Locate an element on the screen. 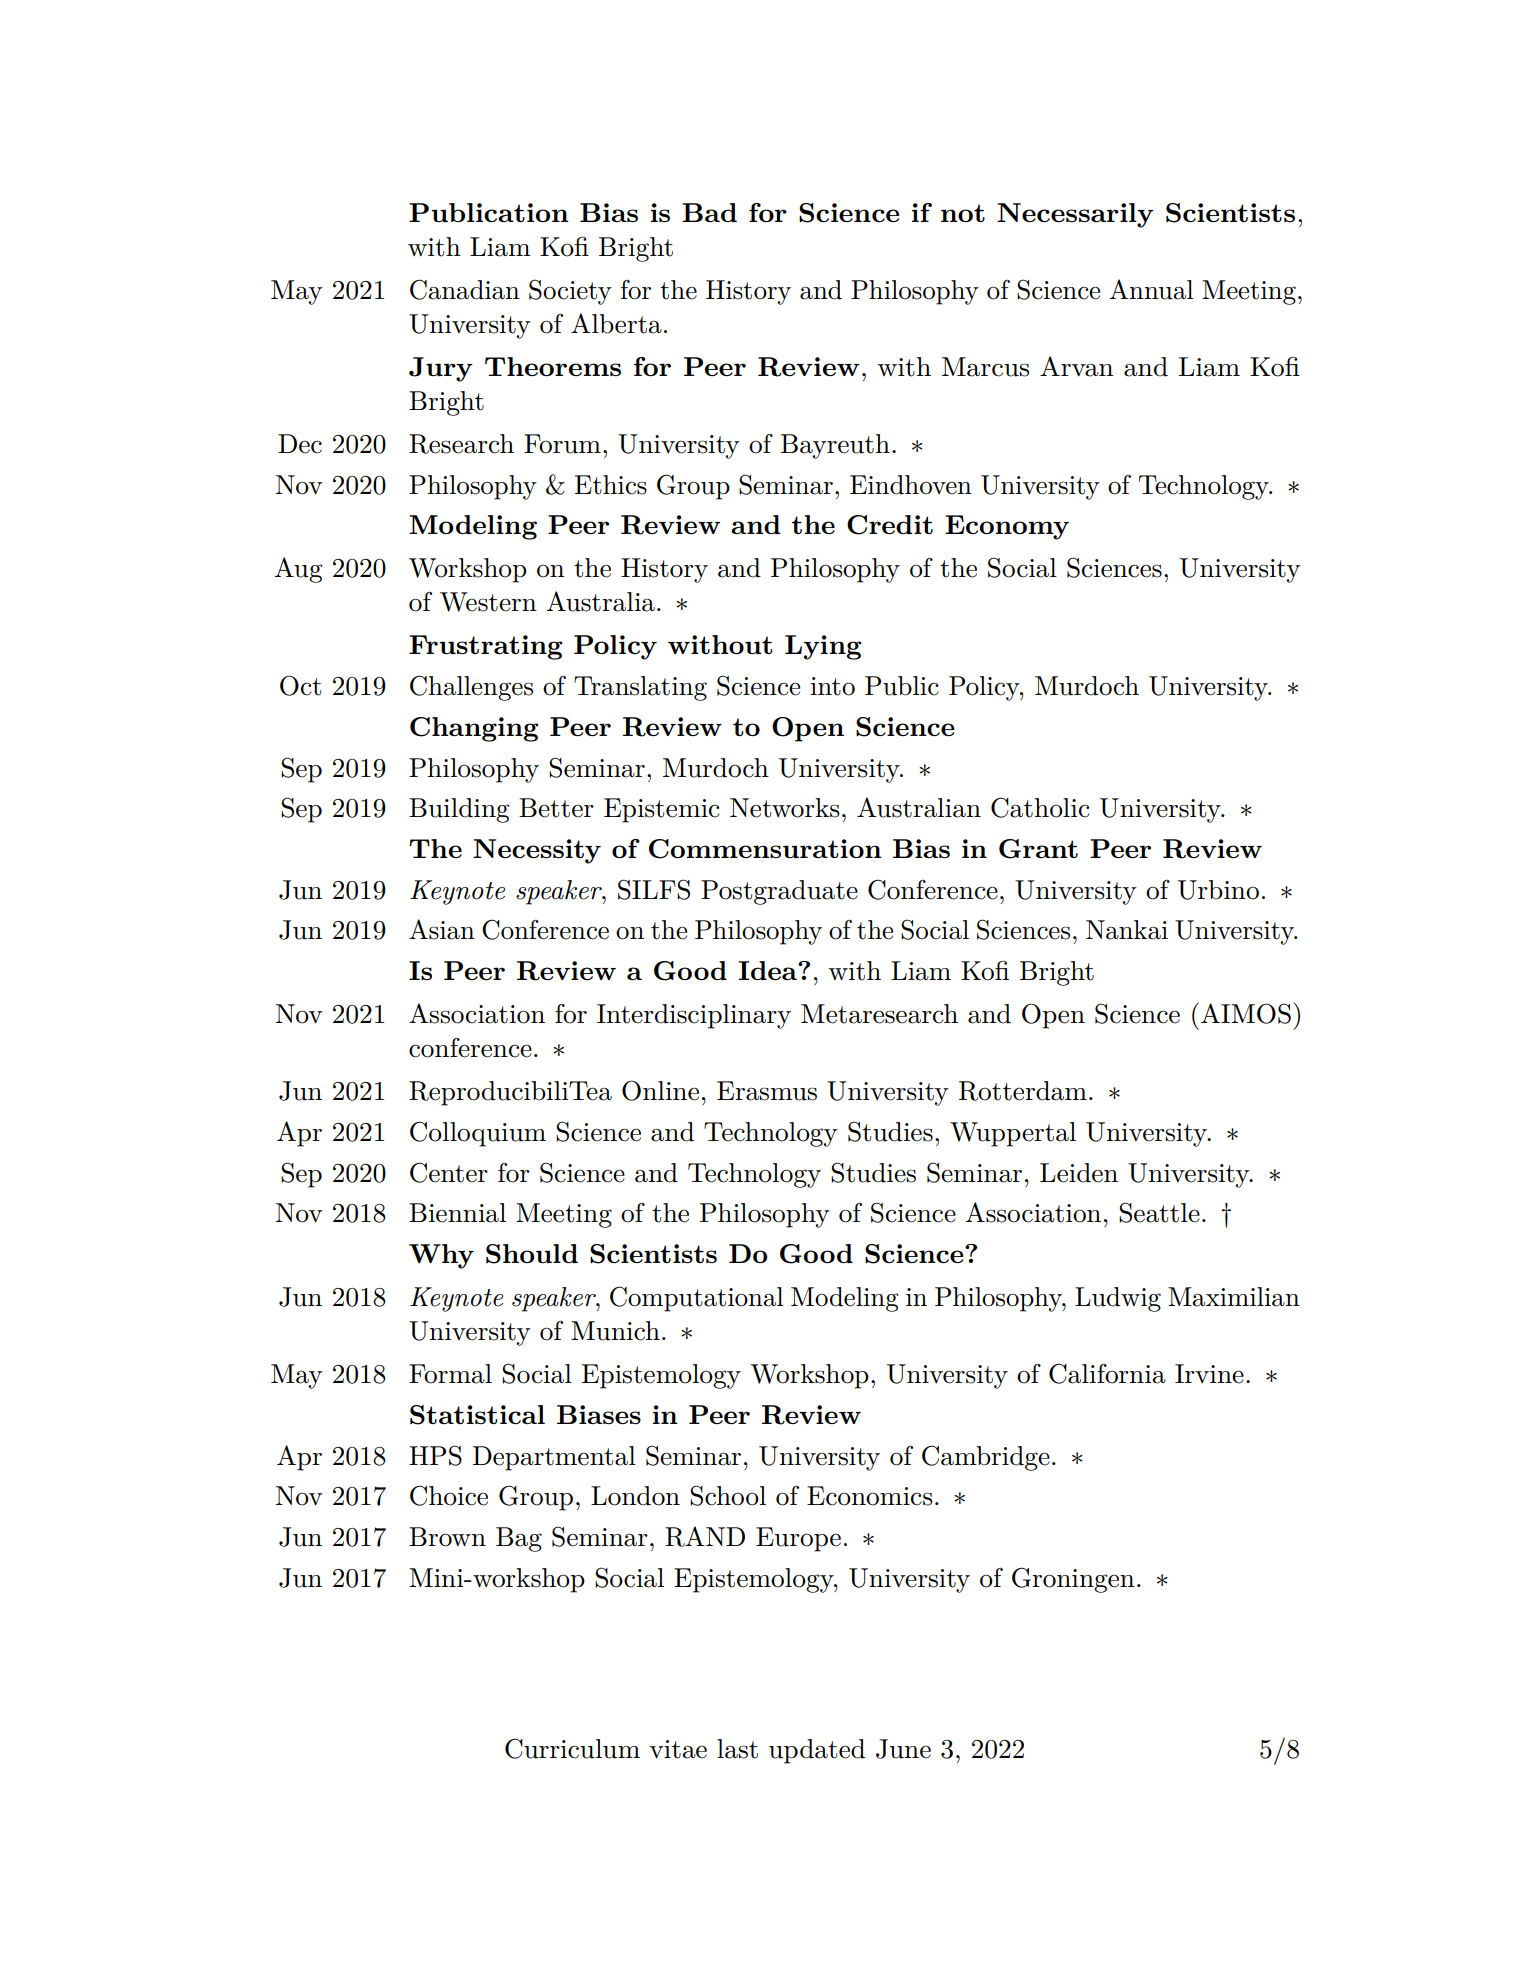  Computational is located at coordinates (697, 1299).
